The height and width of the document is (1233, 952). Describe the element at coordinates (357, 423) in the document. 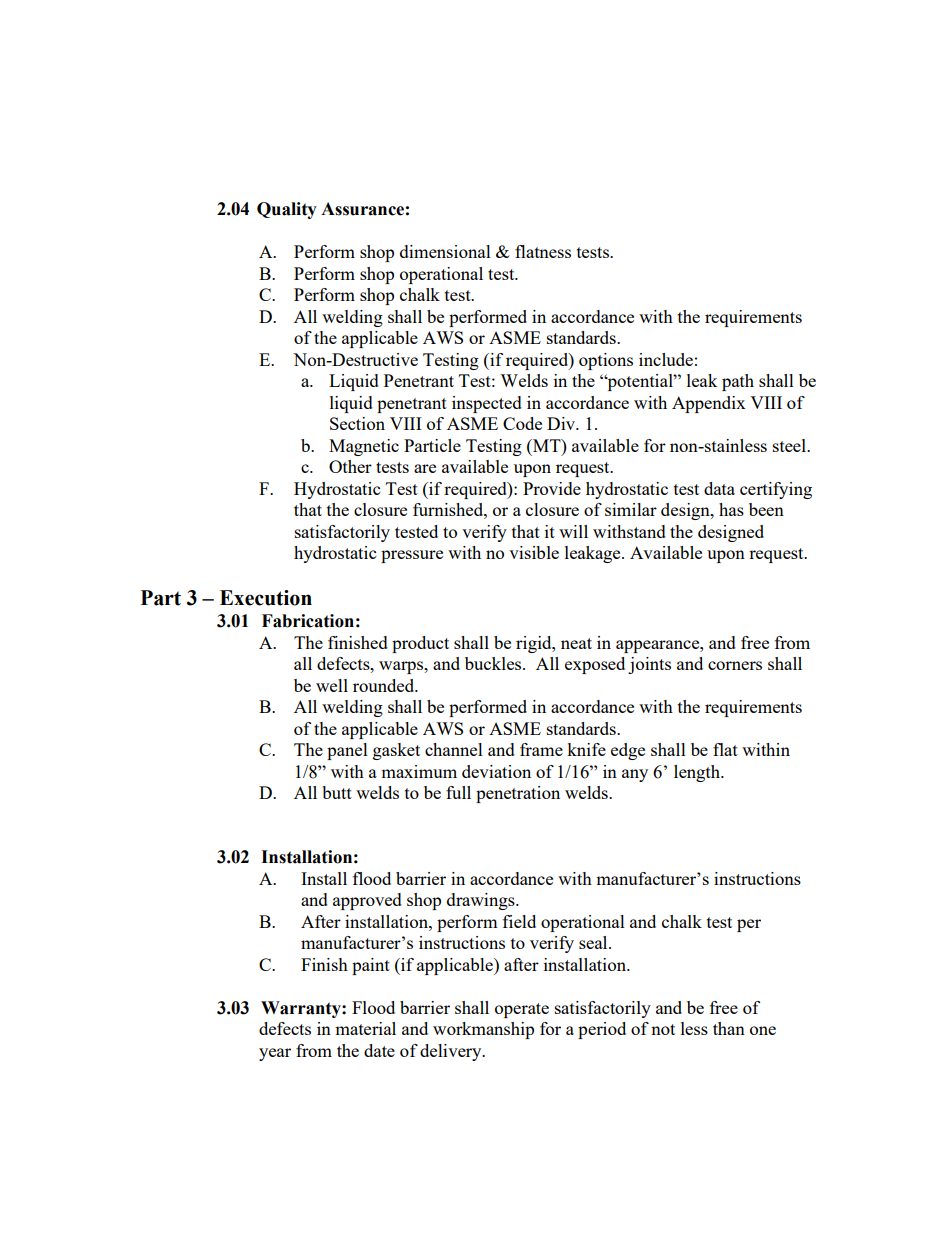

I see `Section` at that location.
